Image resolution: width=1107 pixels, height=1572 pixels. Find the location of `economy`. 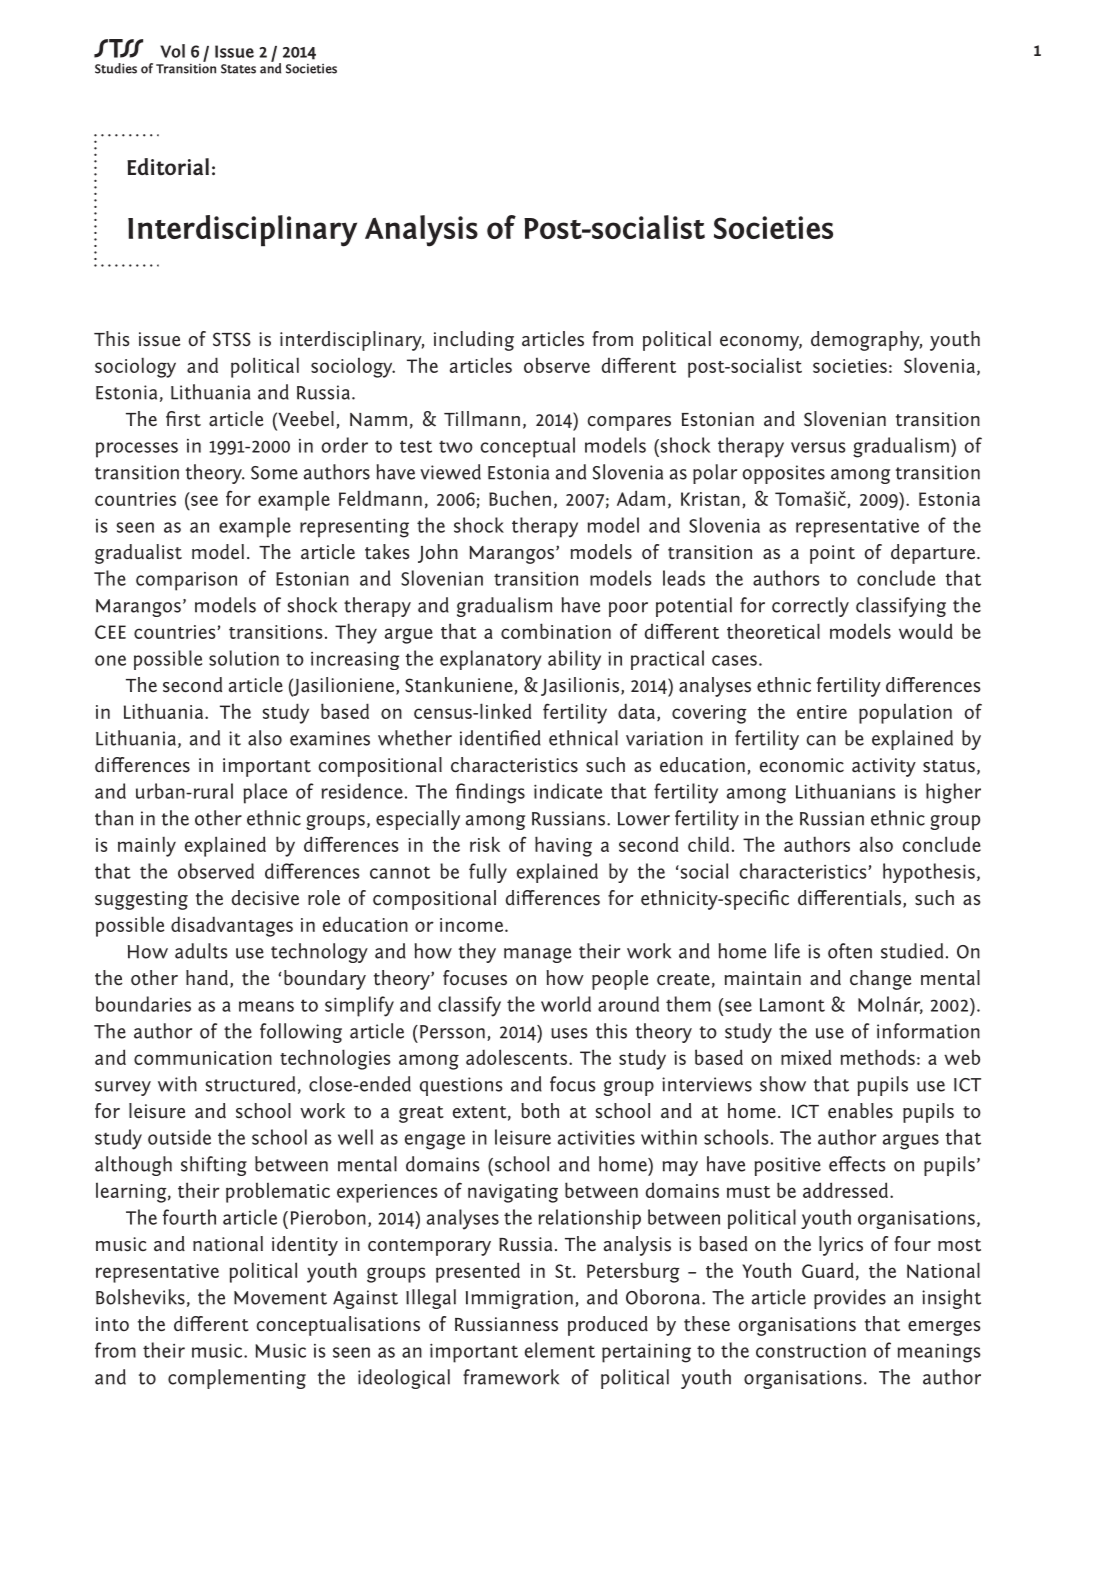

economy is located at coordinates (761, 343).
